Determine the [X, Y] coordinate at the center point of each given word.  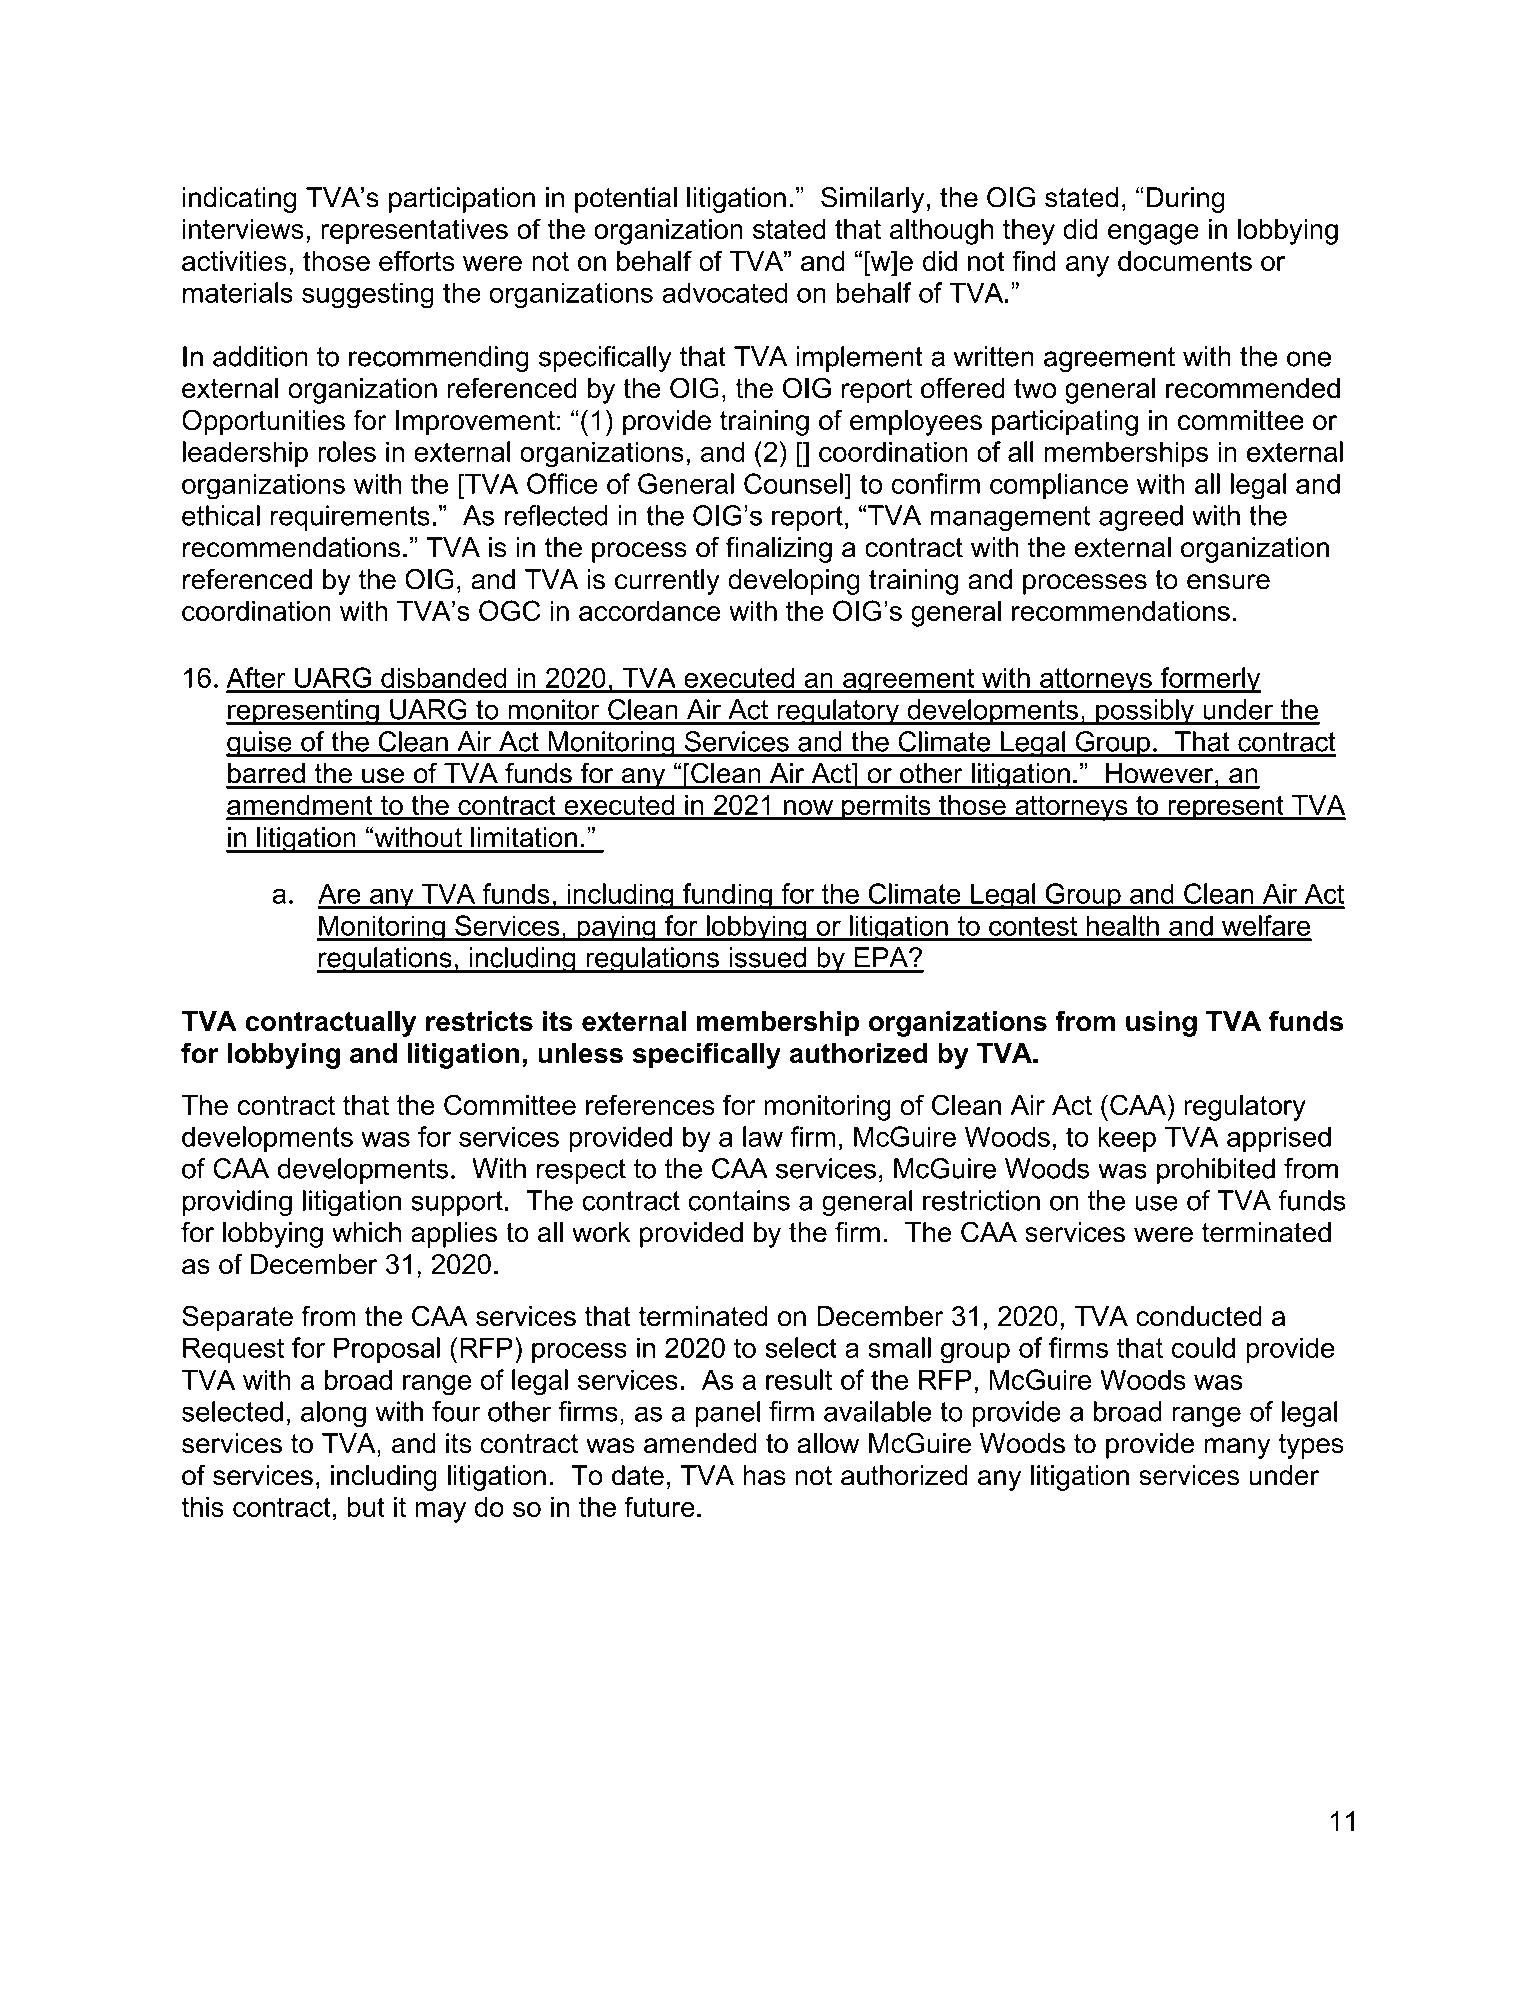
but [366, 1507]
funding [727, 896]
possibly [1145, 712]
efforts [417, 260]
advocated [725, 292]
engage [1153, 234]
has [764, 1475]
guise [260, 744]
